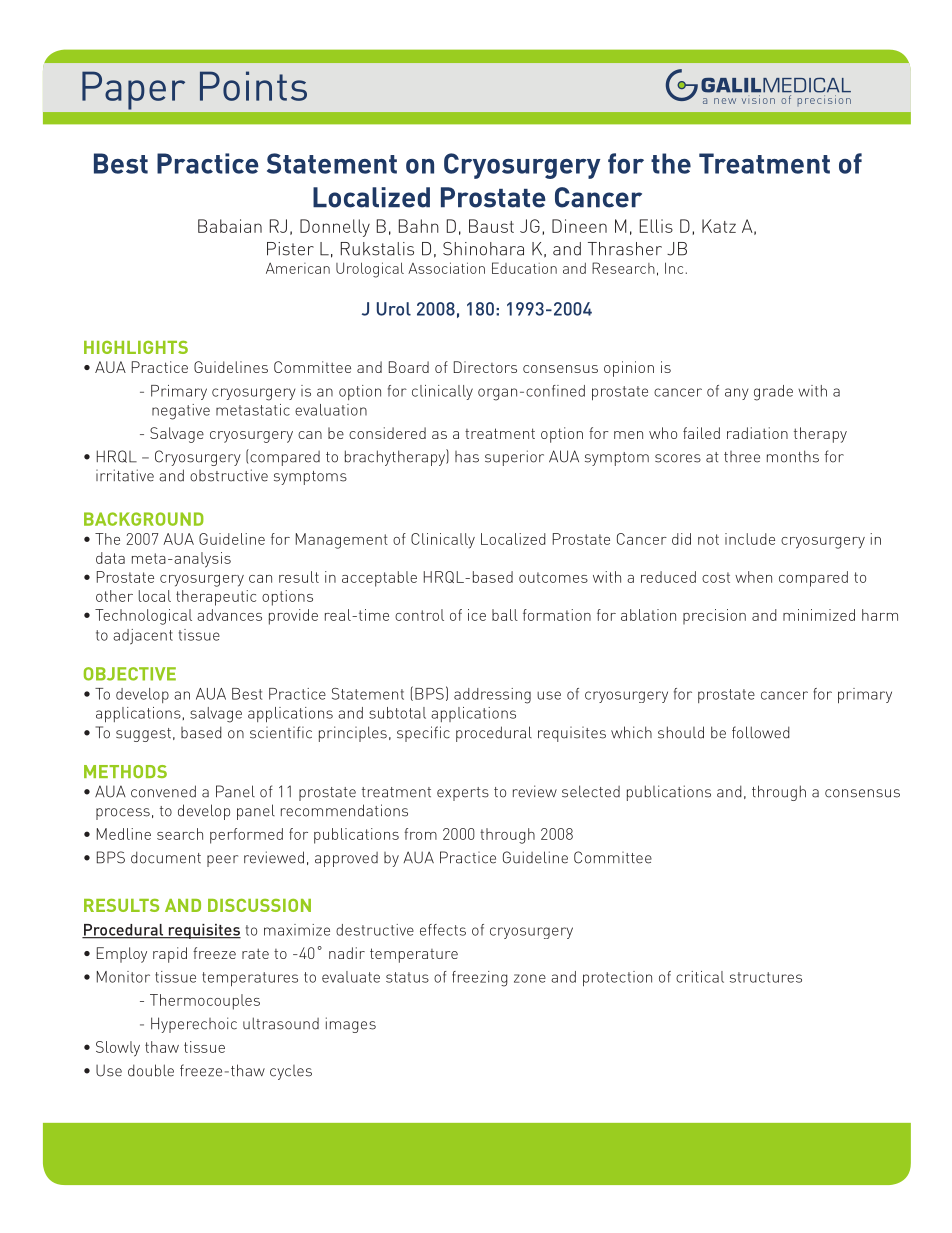  I want to click on outcomes, so click(553, 577).
